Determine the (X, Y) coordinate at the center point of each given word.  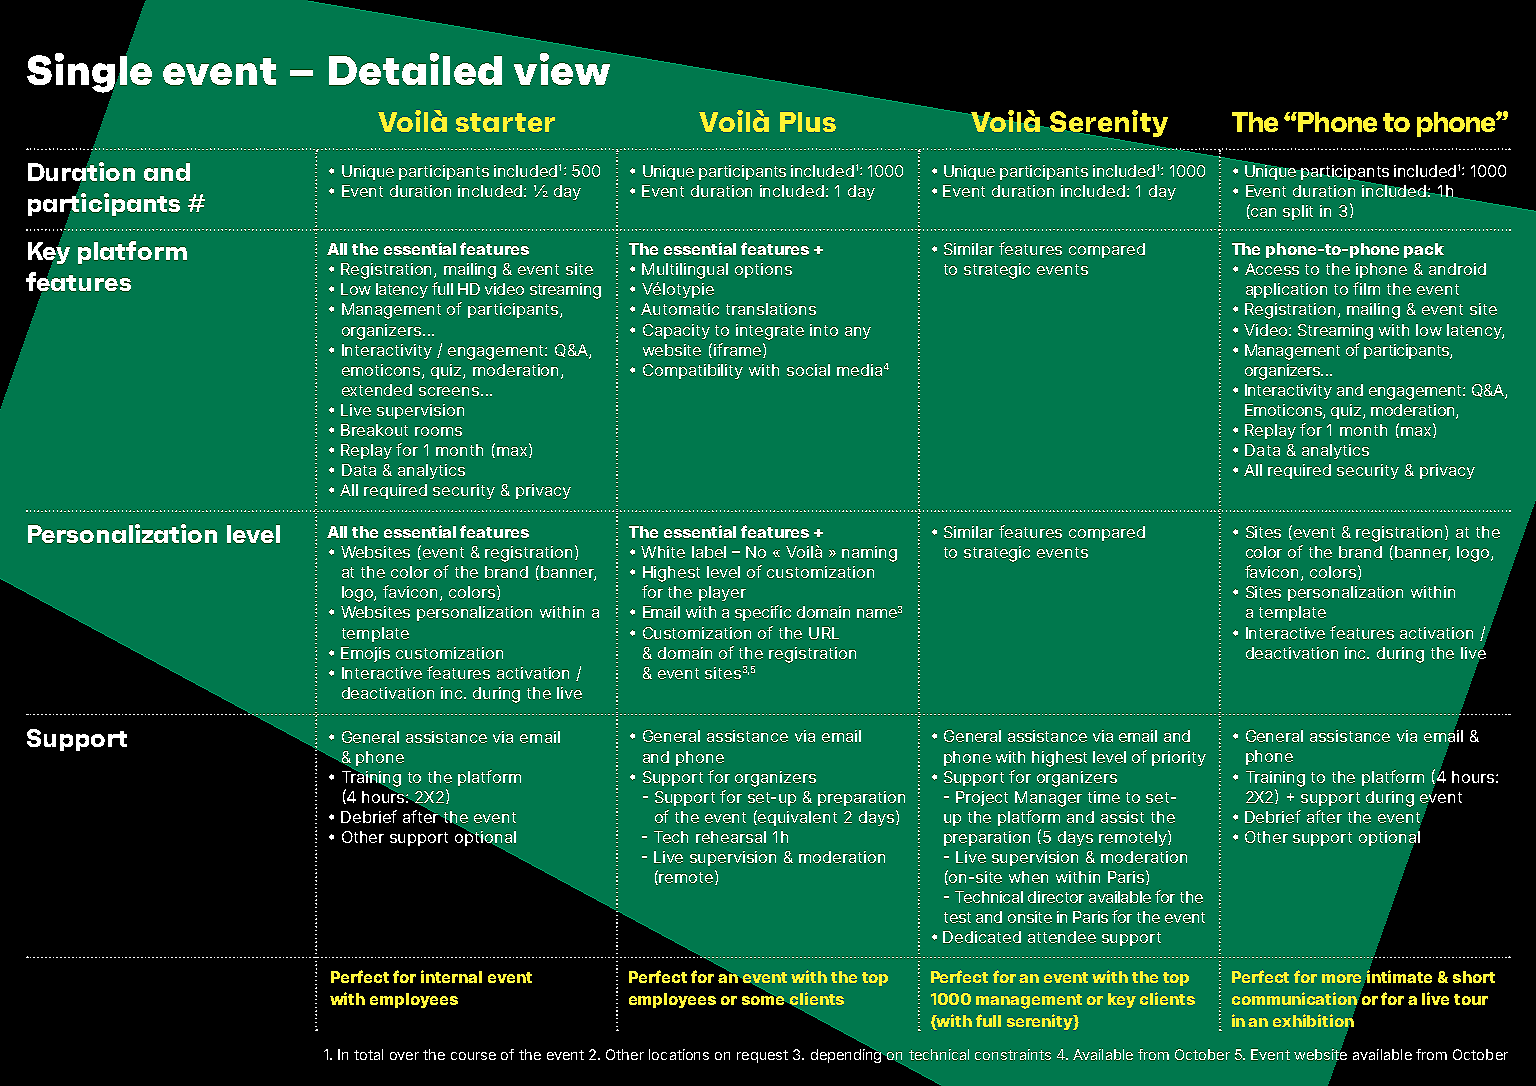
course (473, 1056)
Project (982, 798)
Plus (808, 122)
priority (1179, 758)
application (1286, 290)
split (1298, 212)
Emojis (365, 654)
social (808, 370)
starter (505, 122)
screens (449, 391)
